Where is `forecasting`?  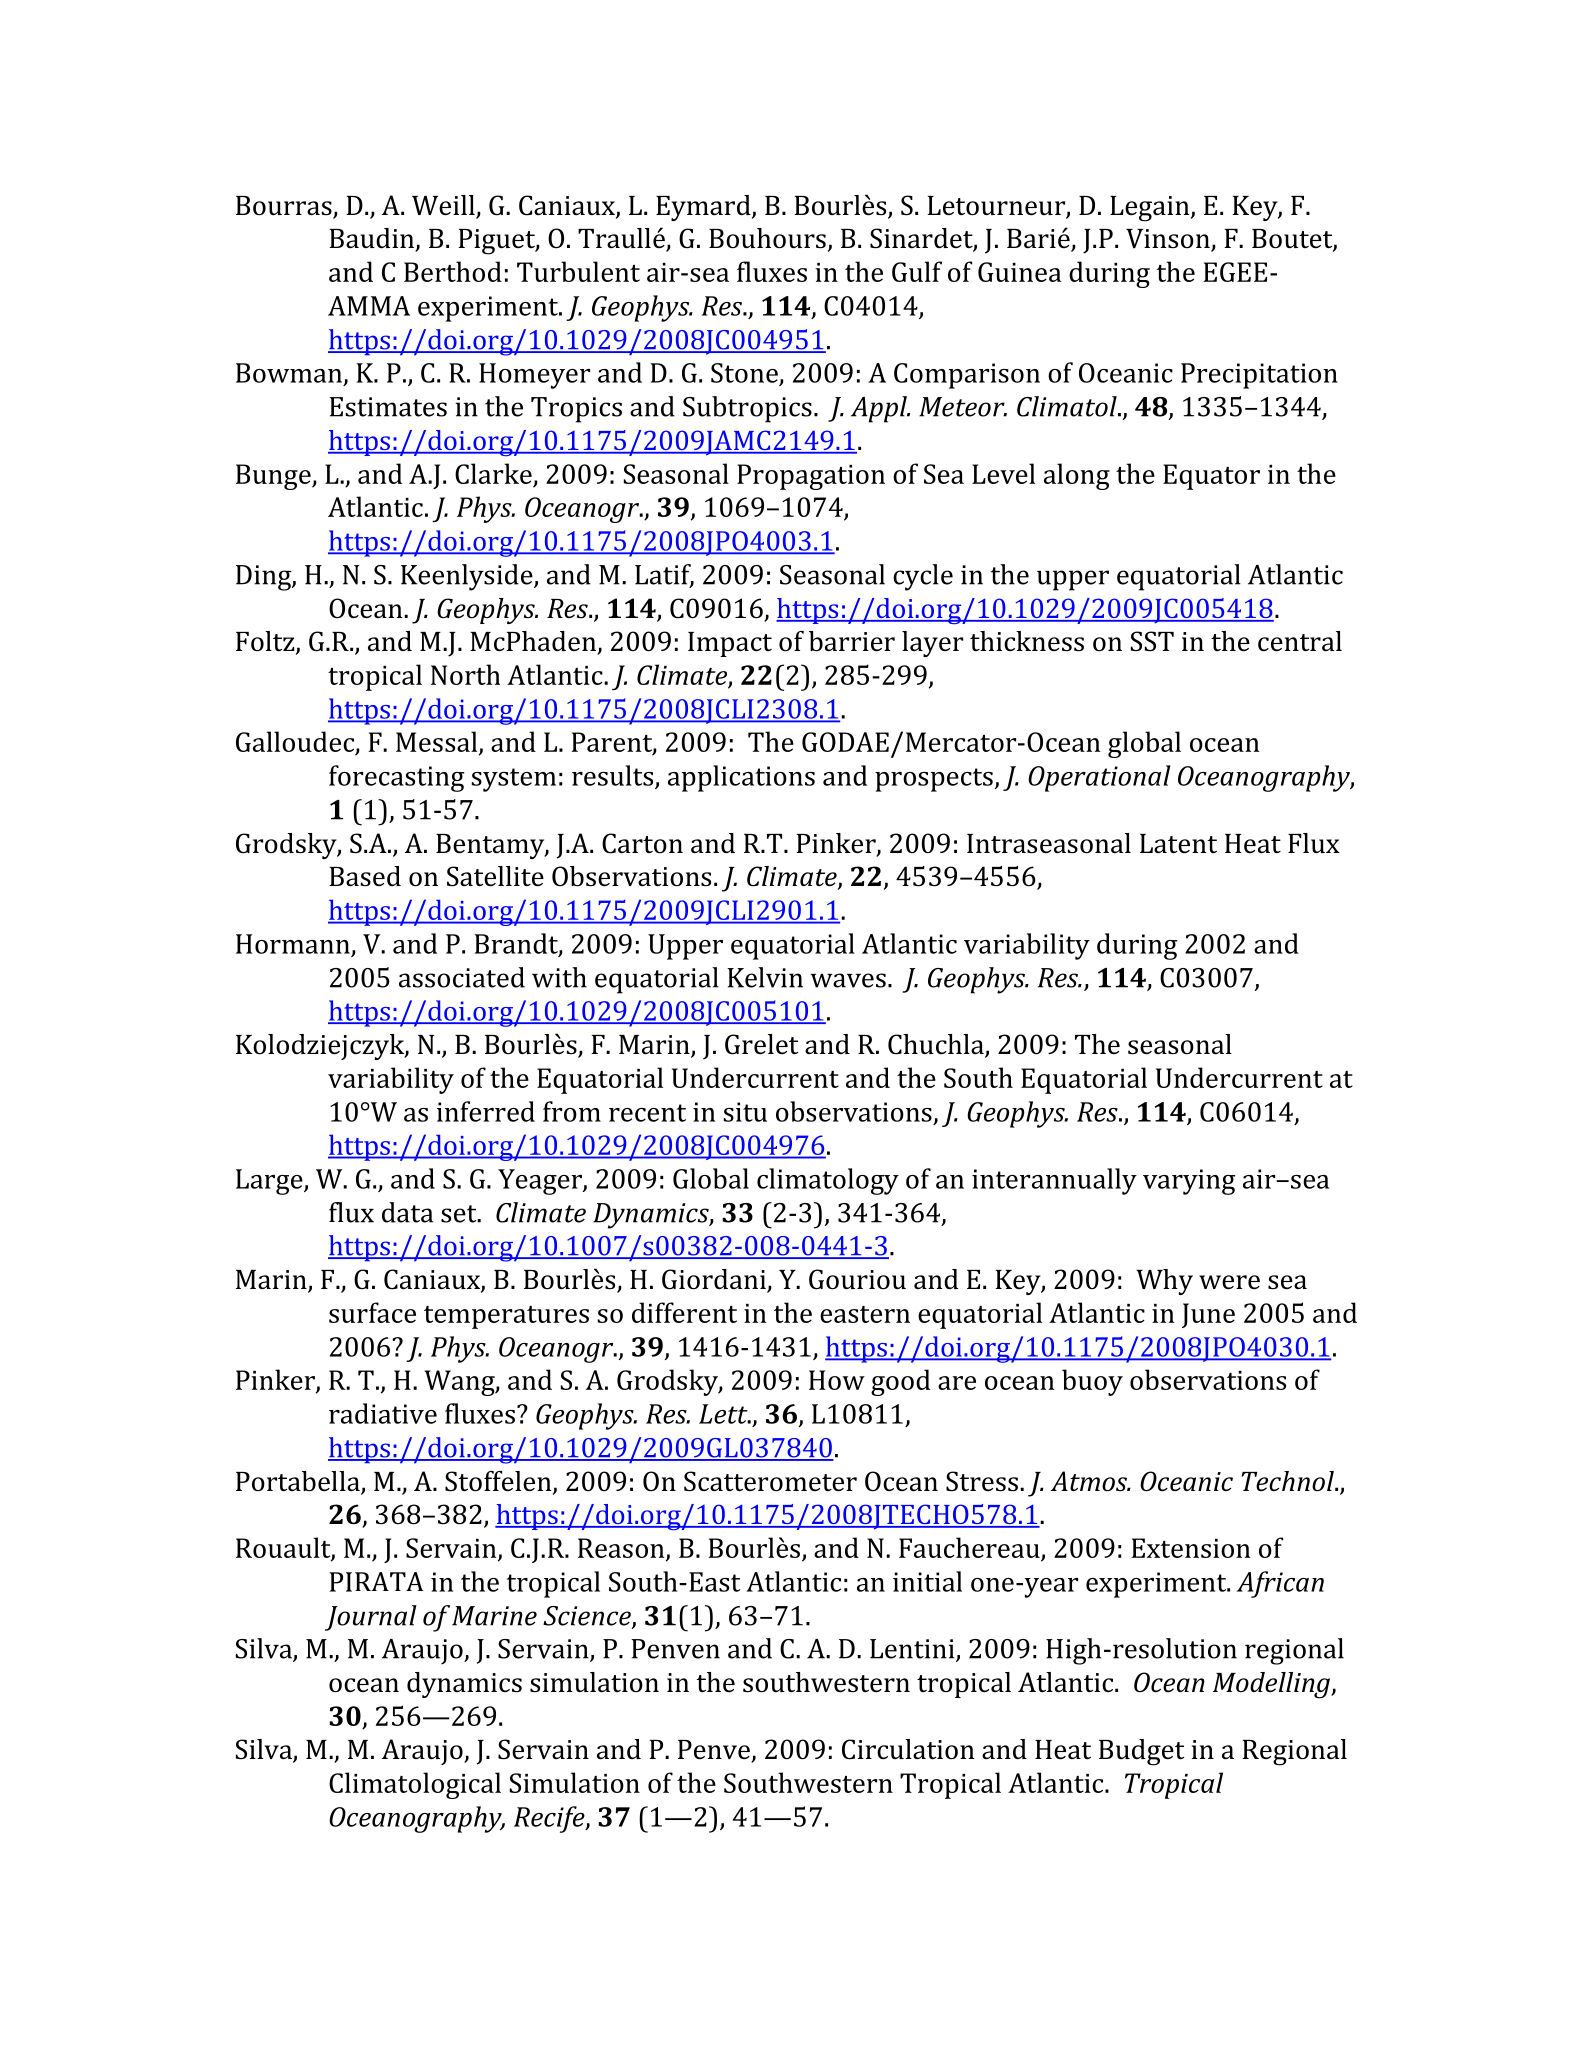
forecasting is located at coordinates (396, 778).
